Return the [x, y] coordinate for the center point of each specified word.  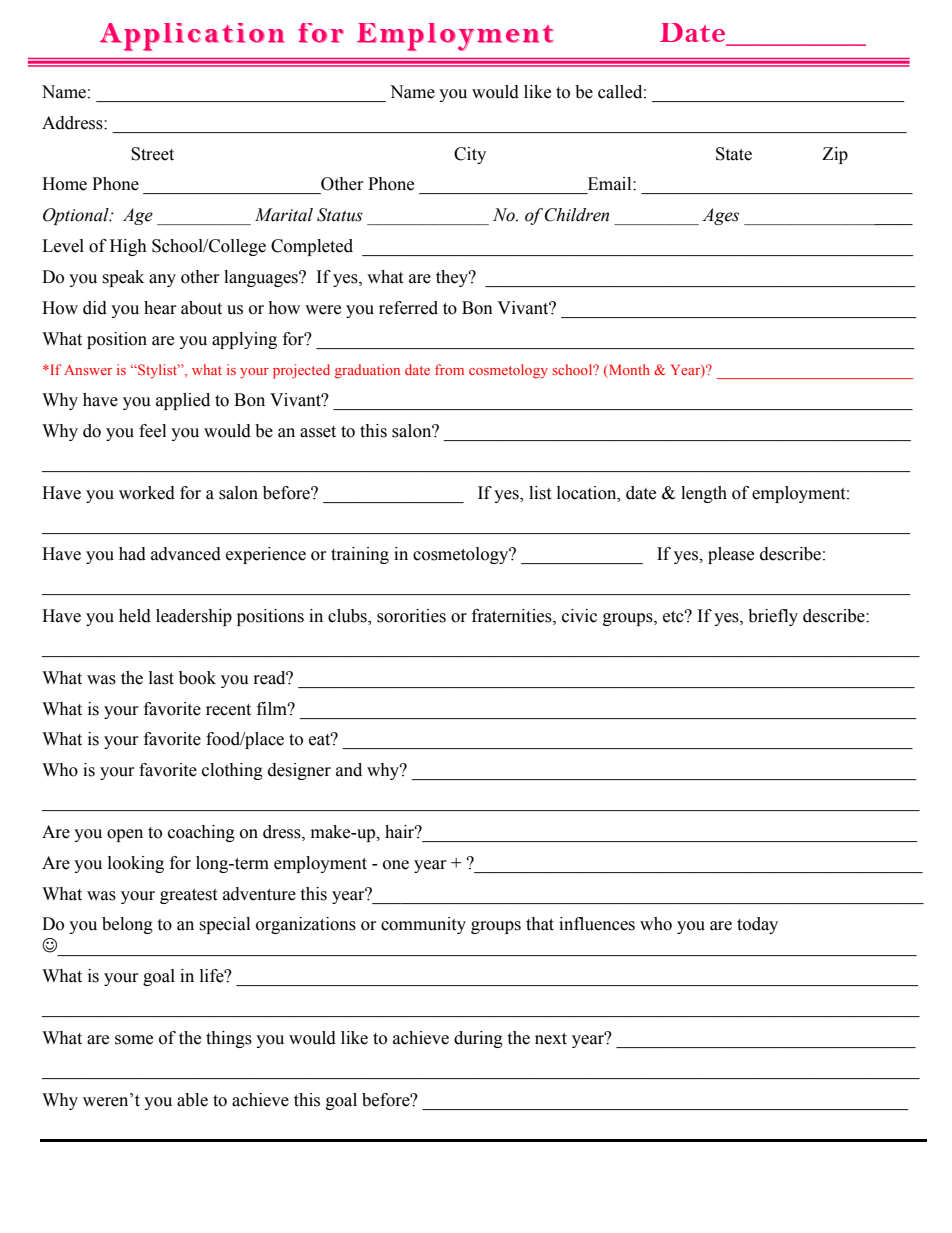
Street [152, 154]
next [551, 1039]
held [135, 616]
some [134, 1040]
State [734, 154]
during [478, 1039]
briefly [773, 617]
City [470, 155]
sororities [411, 616]
